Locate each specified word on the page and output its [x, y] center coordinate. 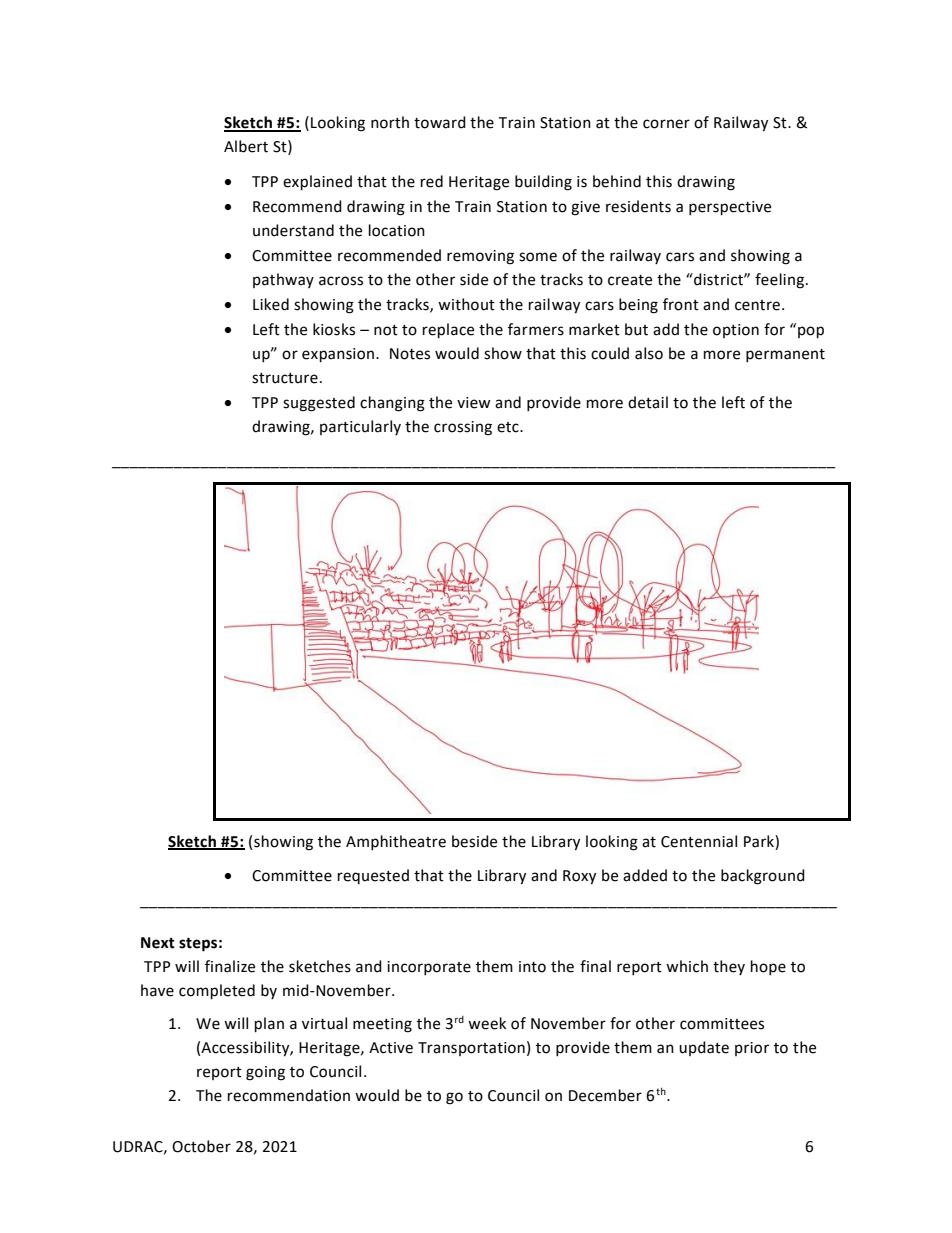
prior [752, 1049]
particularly [360, 427]
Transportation [471, 1049]
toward [440, 122]
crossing [463, 428]
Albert [246, 146]
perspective [730, 208]
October [201, 1146]
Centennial [699, 841]
